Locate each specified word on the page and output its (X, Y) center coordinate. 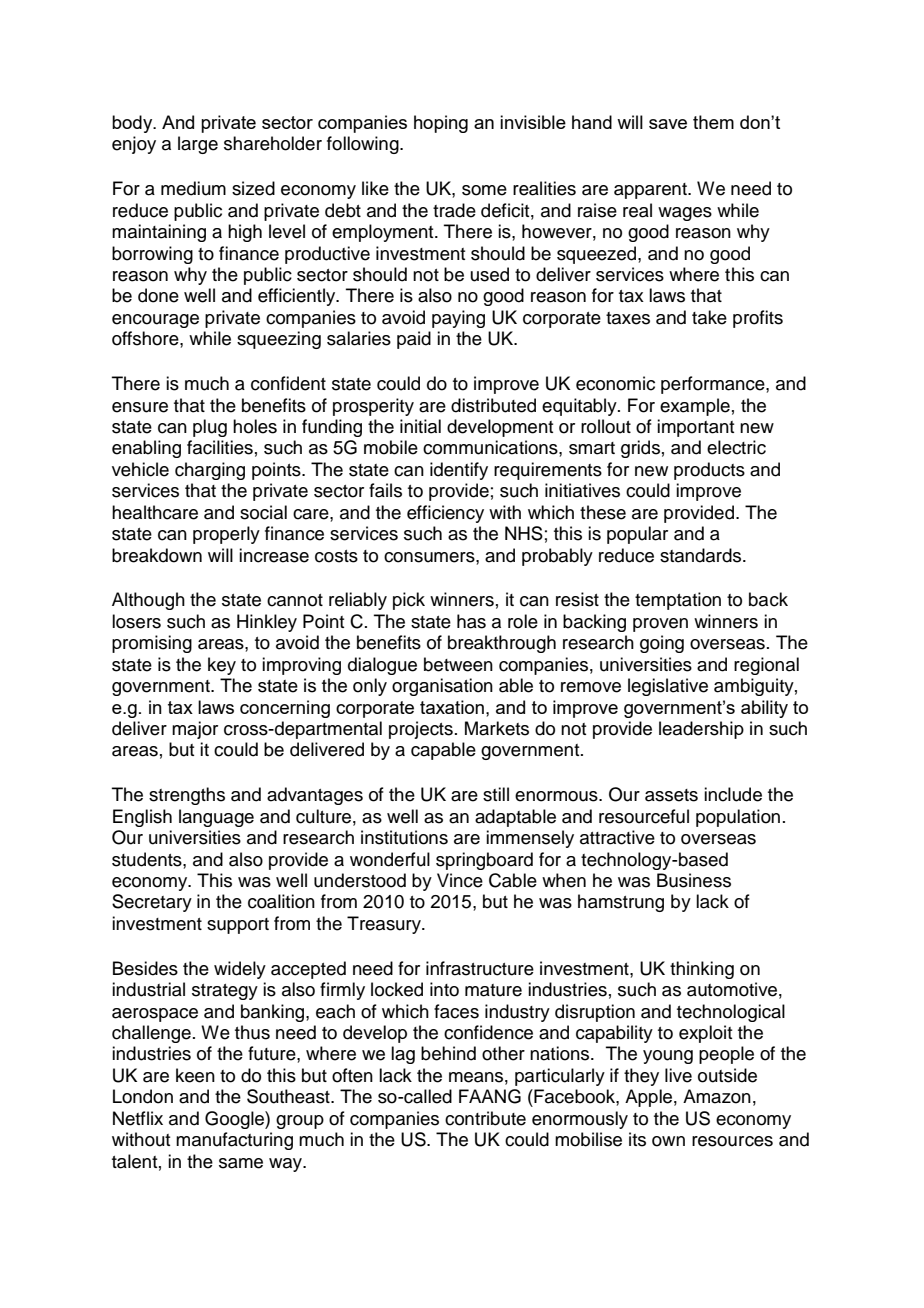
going (662, 644)
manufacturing (234, 1141)
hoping (441, 124)
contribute (485, 1118)
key (222, 666)
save (668, 124)
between (458, 664)
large (198, 145)
